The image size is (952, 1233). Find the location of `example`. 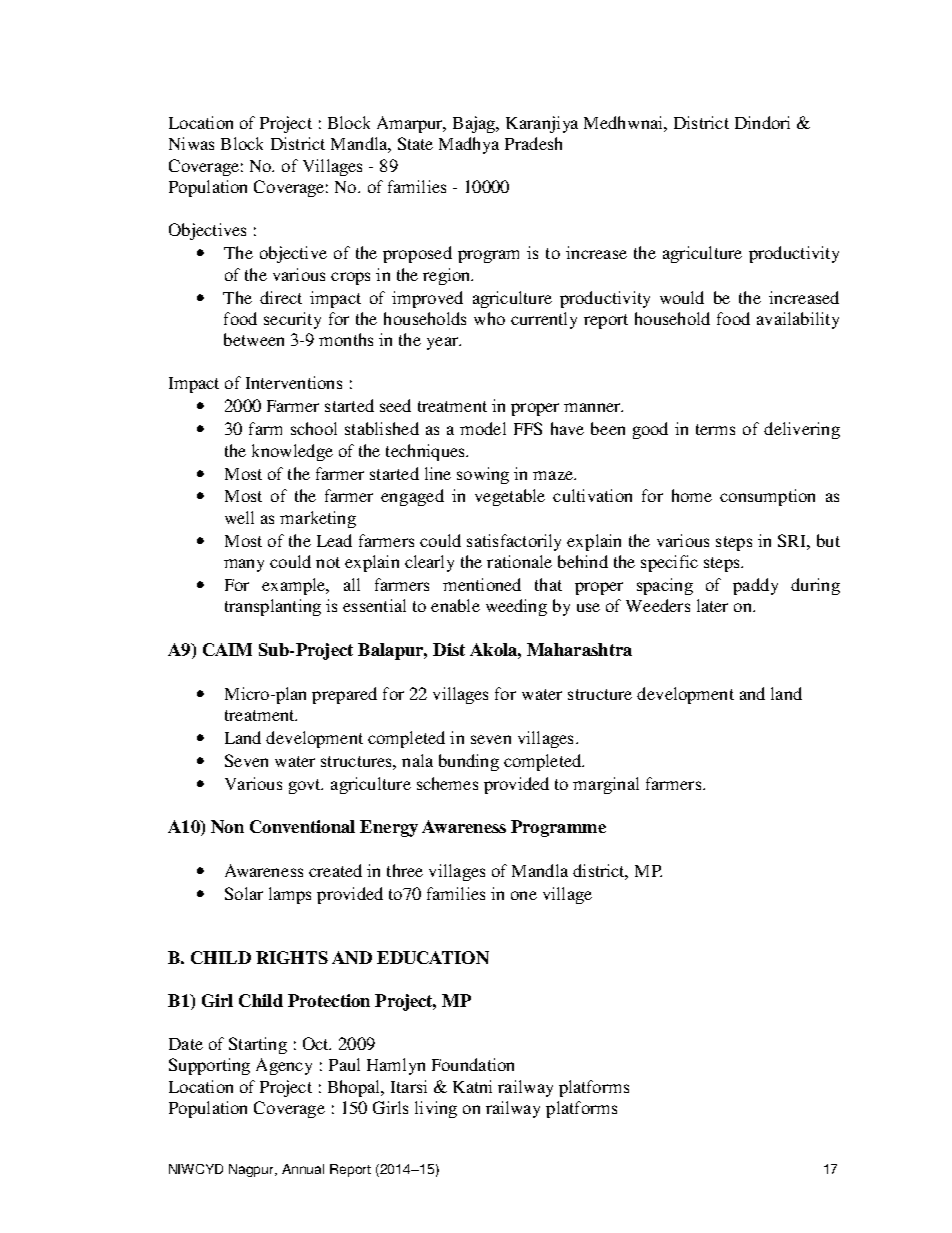

example is located at coordinates (295, 586).
